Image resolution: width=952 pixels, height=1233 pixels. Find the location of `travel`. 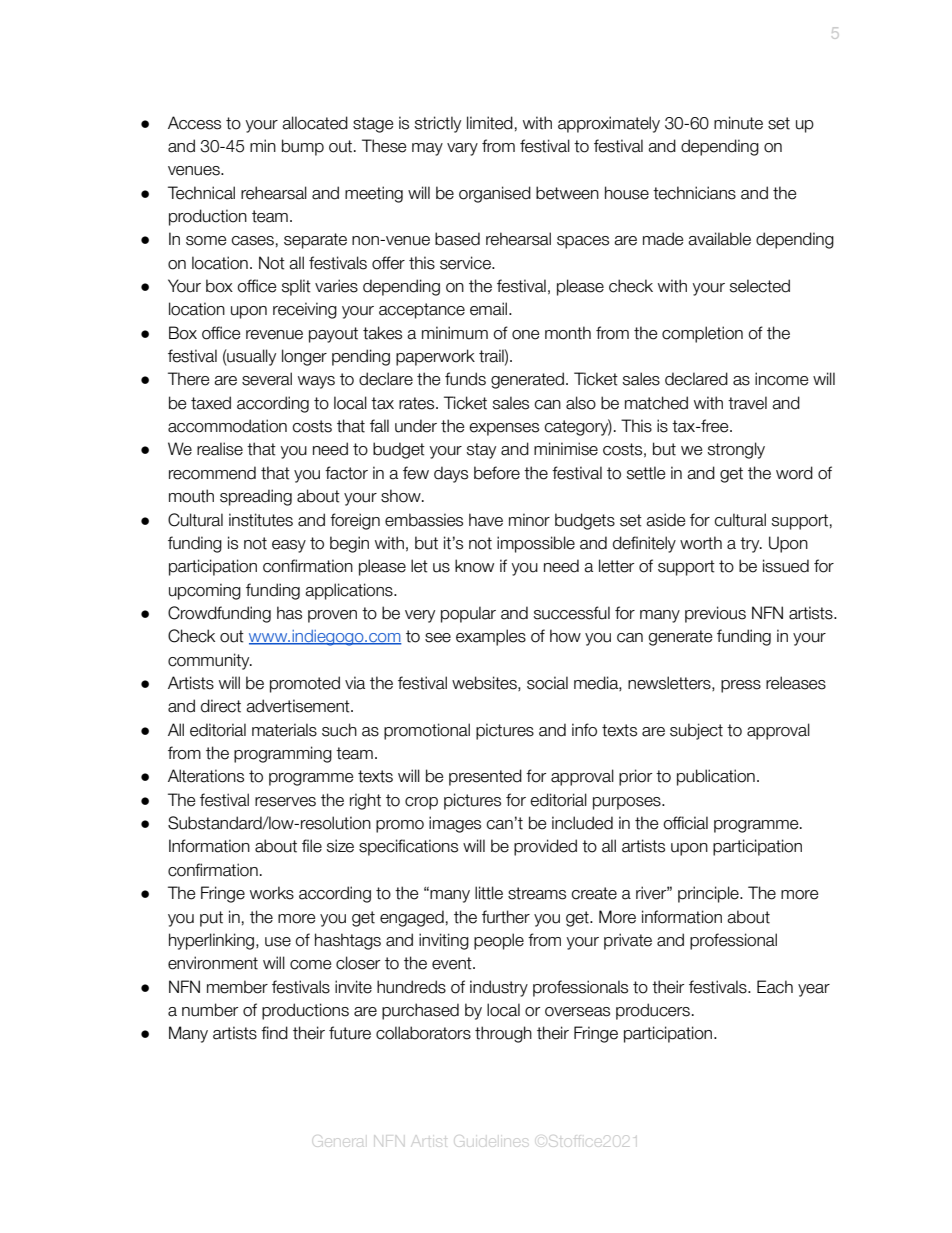

travel is located at coordinates (747, 403).
